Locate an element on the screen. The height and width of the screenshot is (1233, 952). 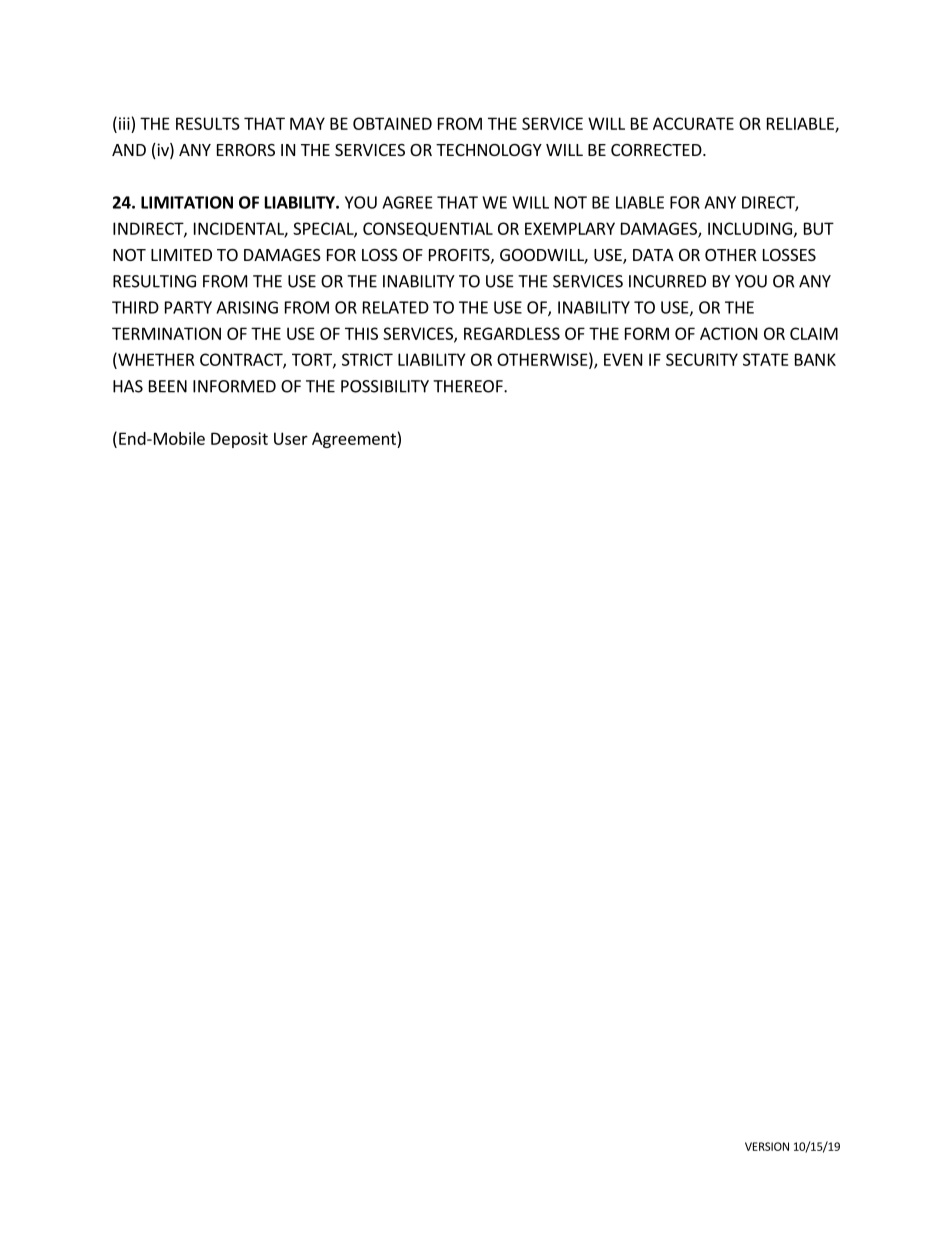
POSSIBILITY is located at coordinates (385, 386).
